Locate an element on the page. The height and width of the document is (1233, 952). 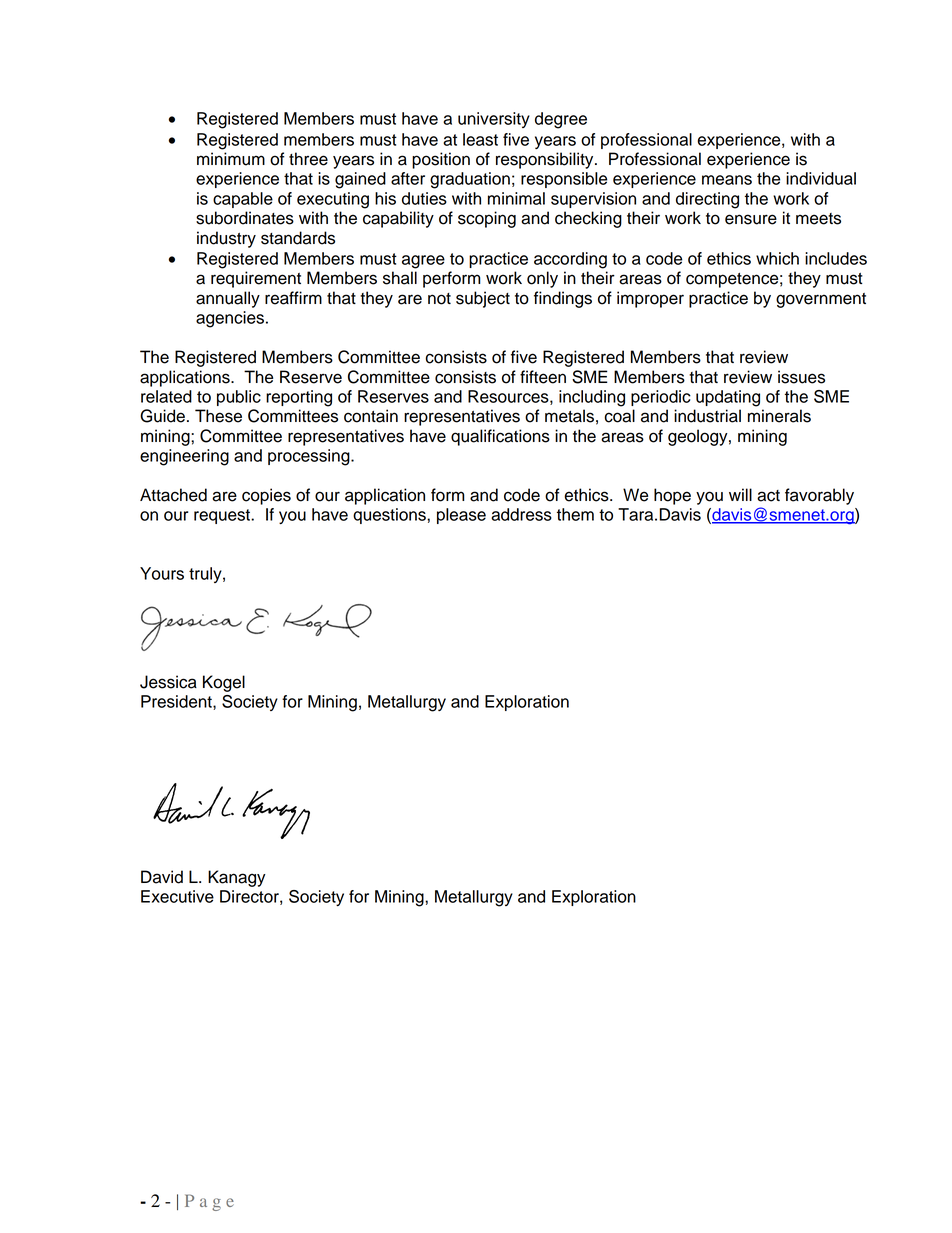
minimum is located at coordinates (231, 159).
